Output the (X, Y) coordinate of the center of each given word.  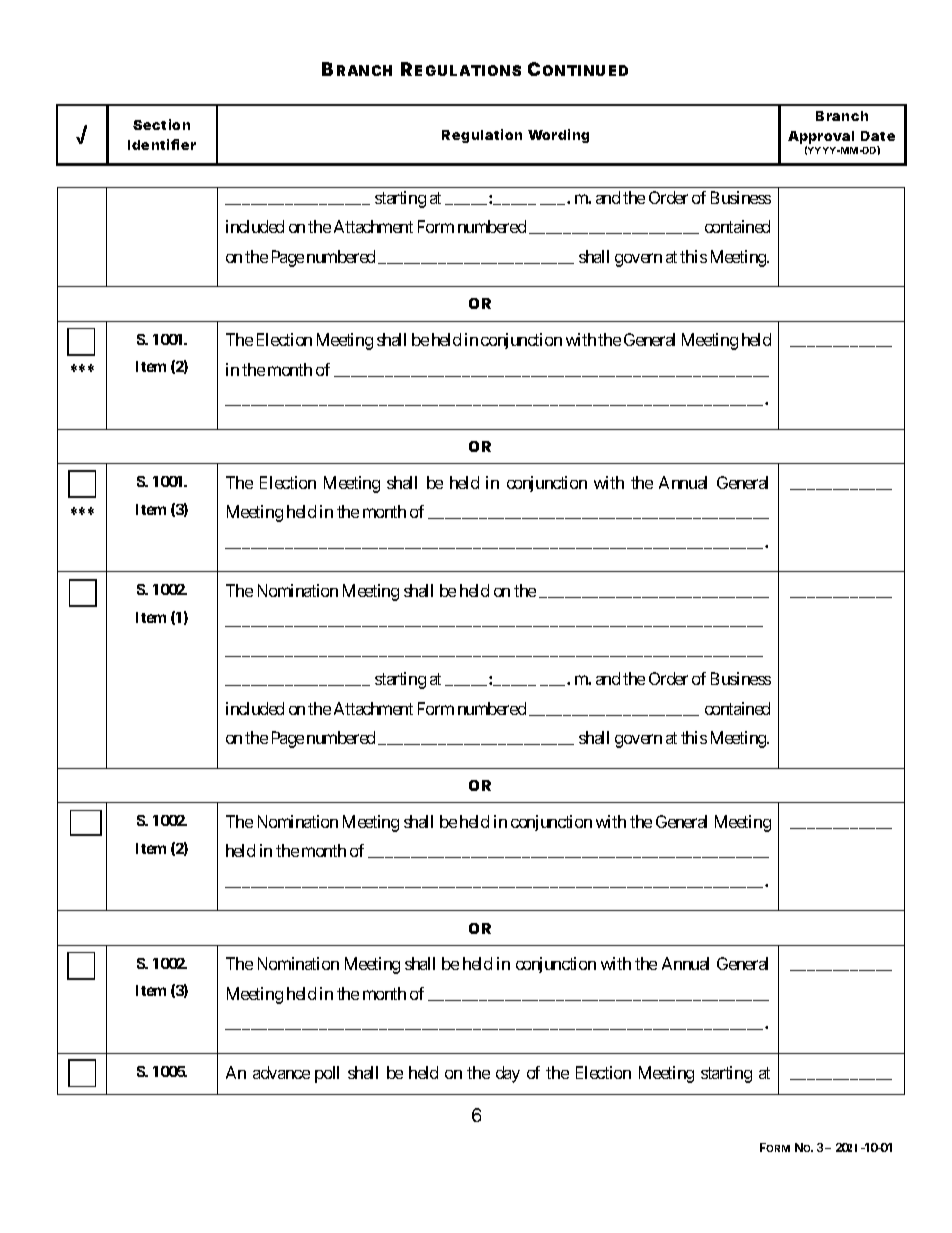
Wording (558, 136)
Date (878, 136)
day (508, 1074)
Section (161, 124)
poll (327, 1074)
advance (281, 1072)
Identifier (162, 144)
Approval (821, 139)
